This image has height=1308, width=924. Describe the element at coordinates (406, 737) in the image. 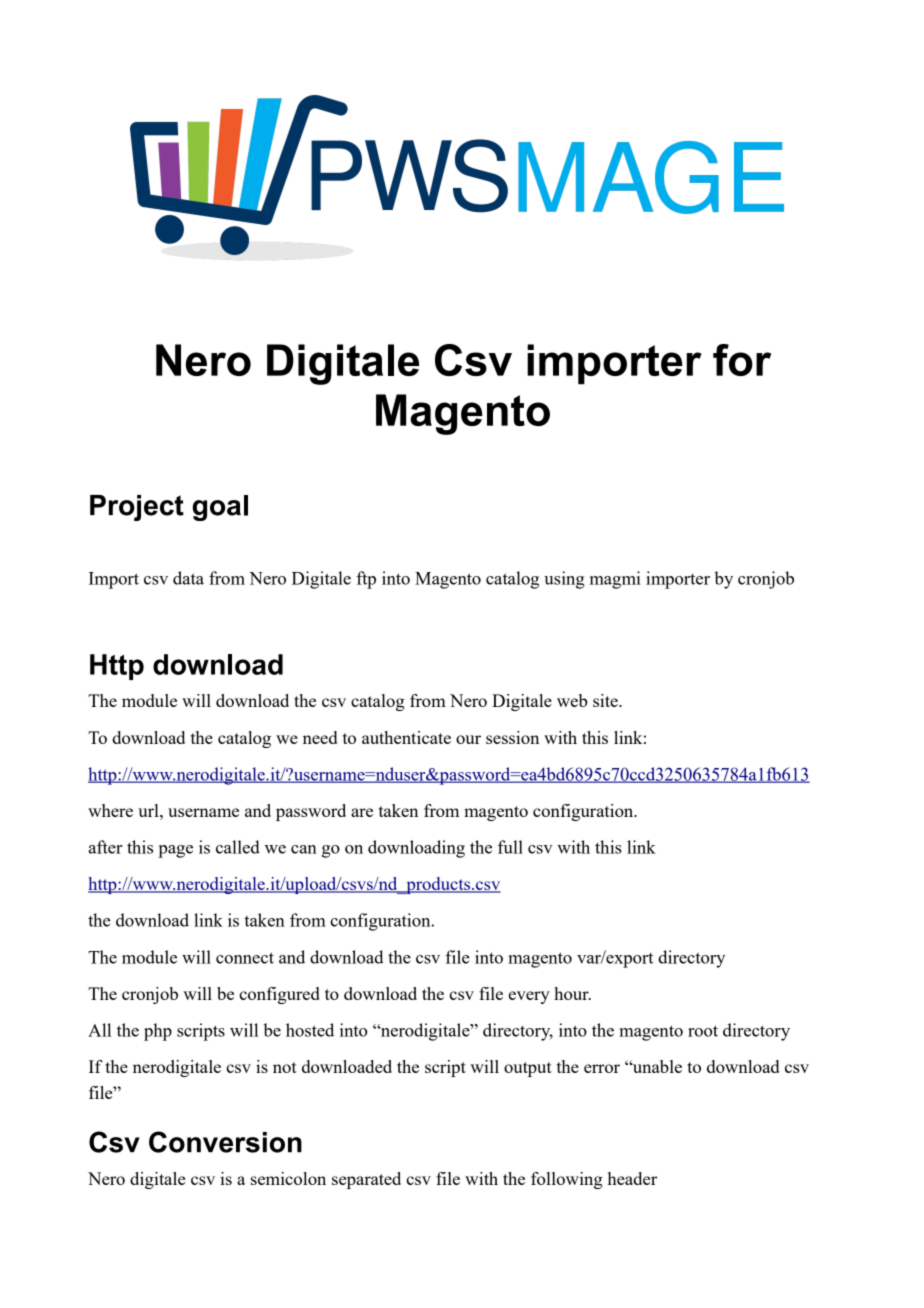

I see `authenticate` at that location.
